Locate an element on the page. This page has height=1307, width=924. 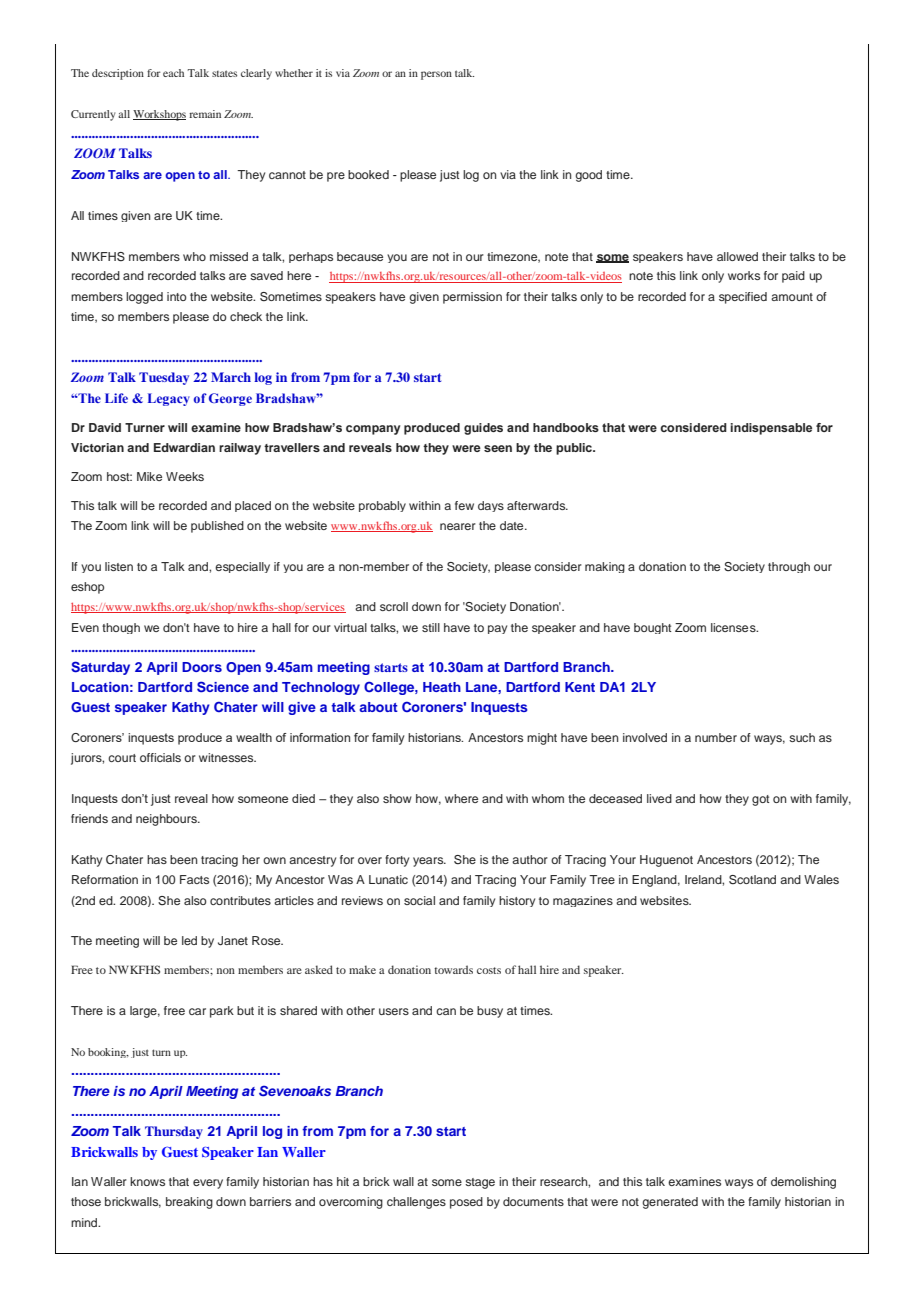
indispensable is located at coordinates (771, 429).
